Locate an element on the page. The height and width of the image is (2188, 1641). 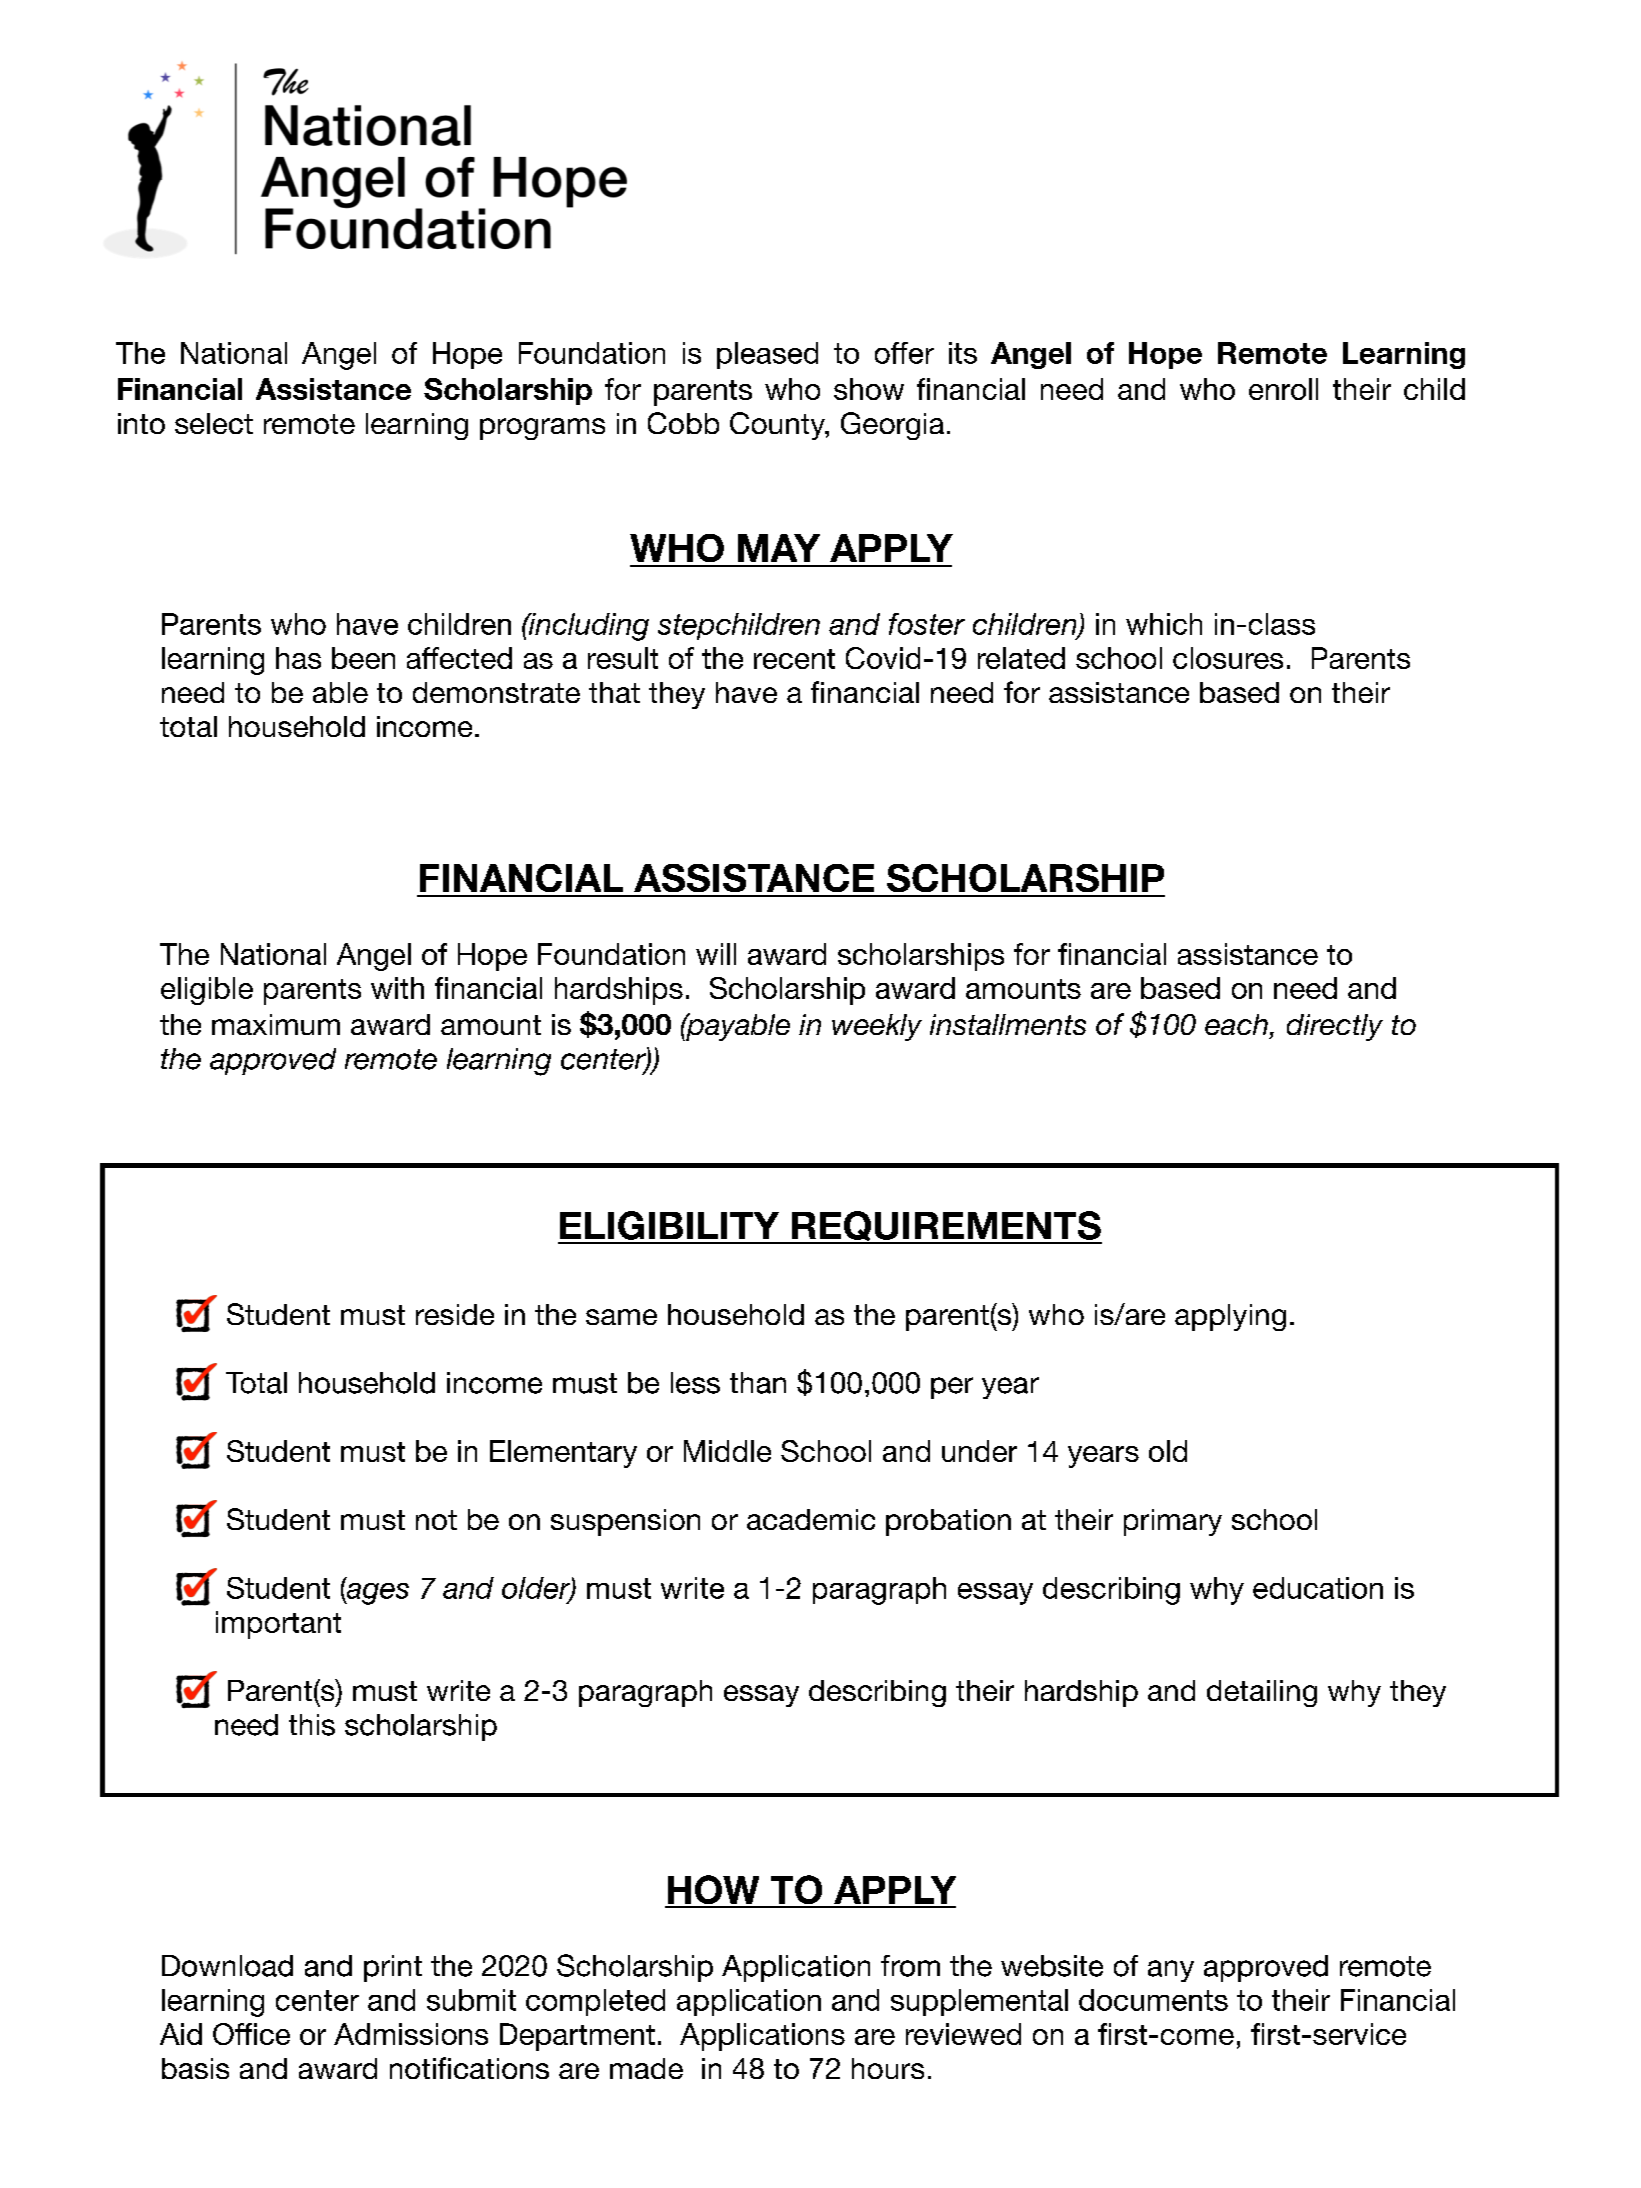
each is located at coordinates (1236, 1024).
